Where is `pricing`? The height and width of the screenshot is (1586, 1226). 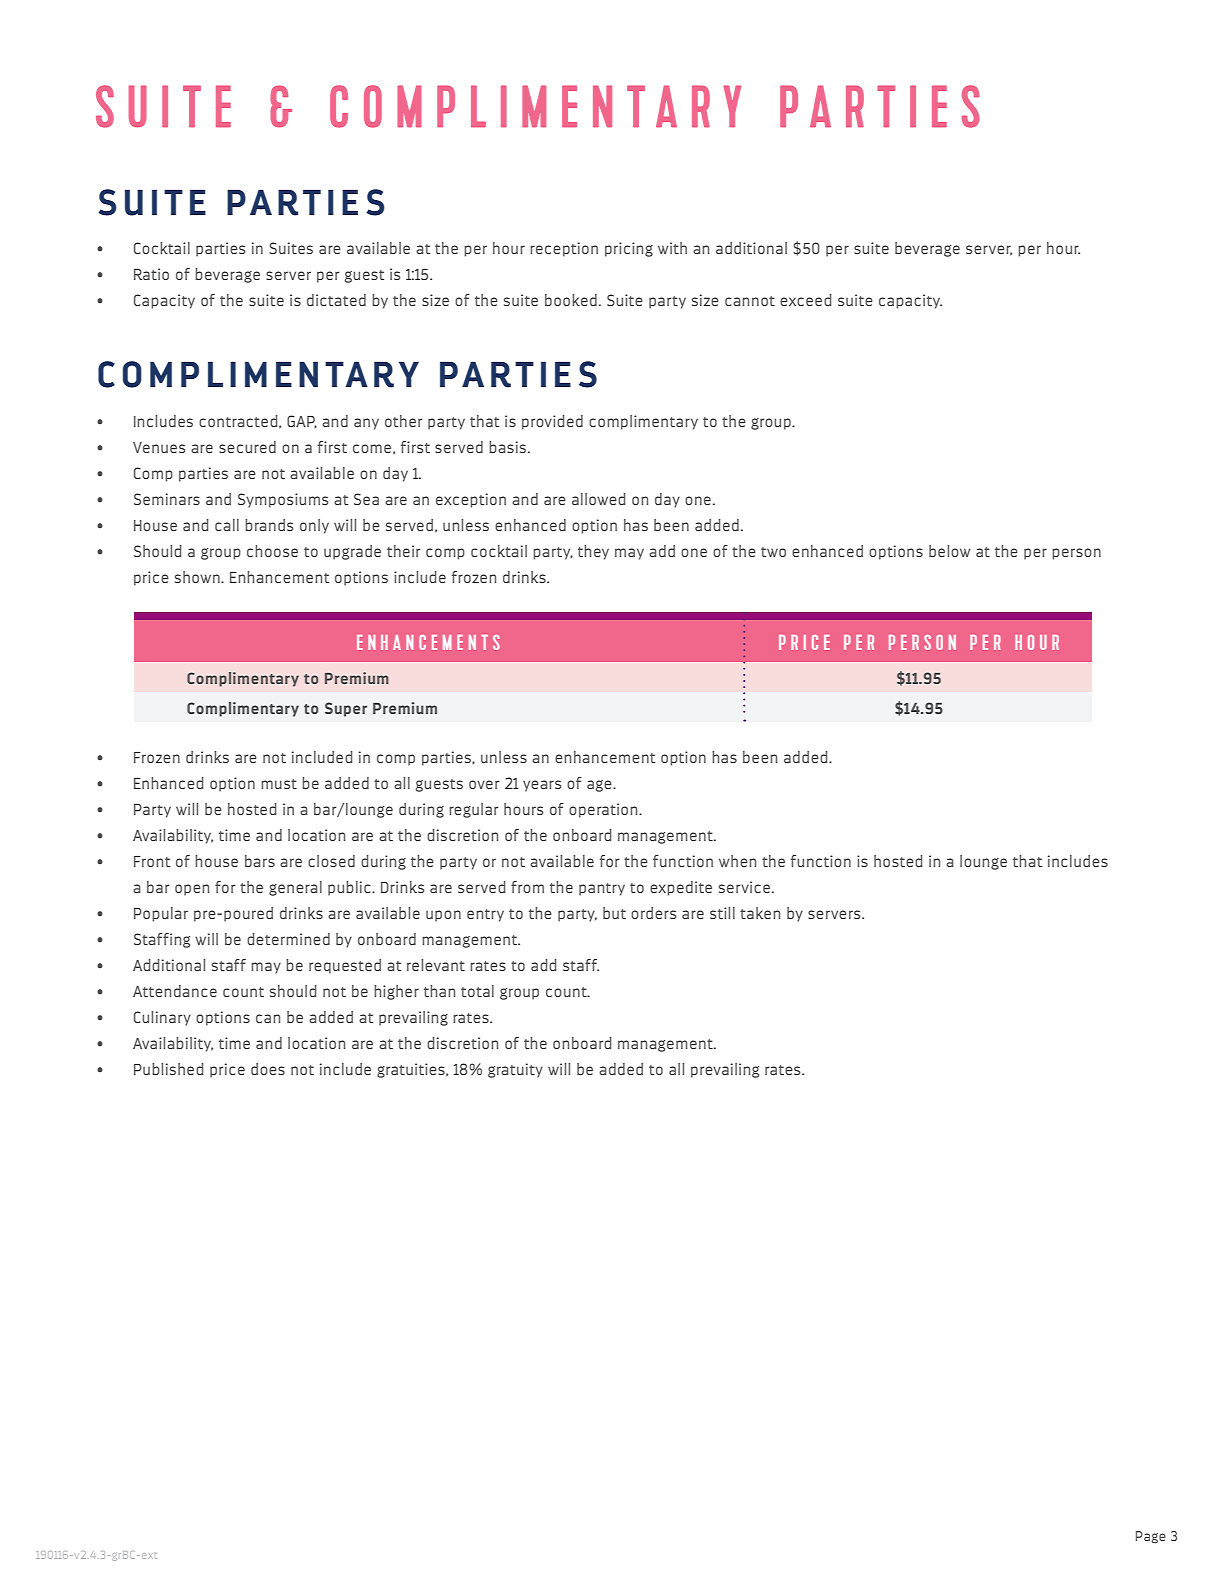
pricing is located at coordinates (629, 249).
